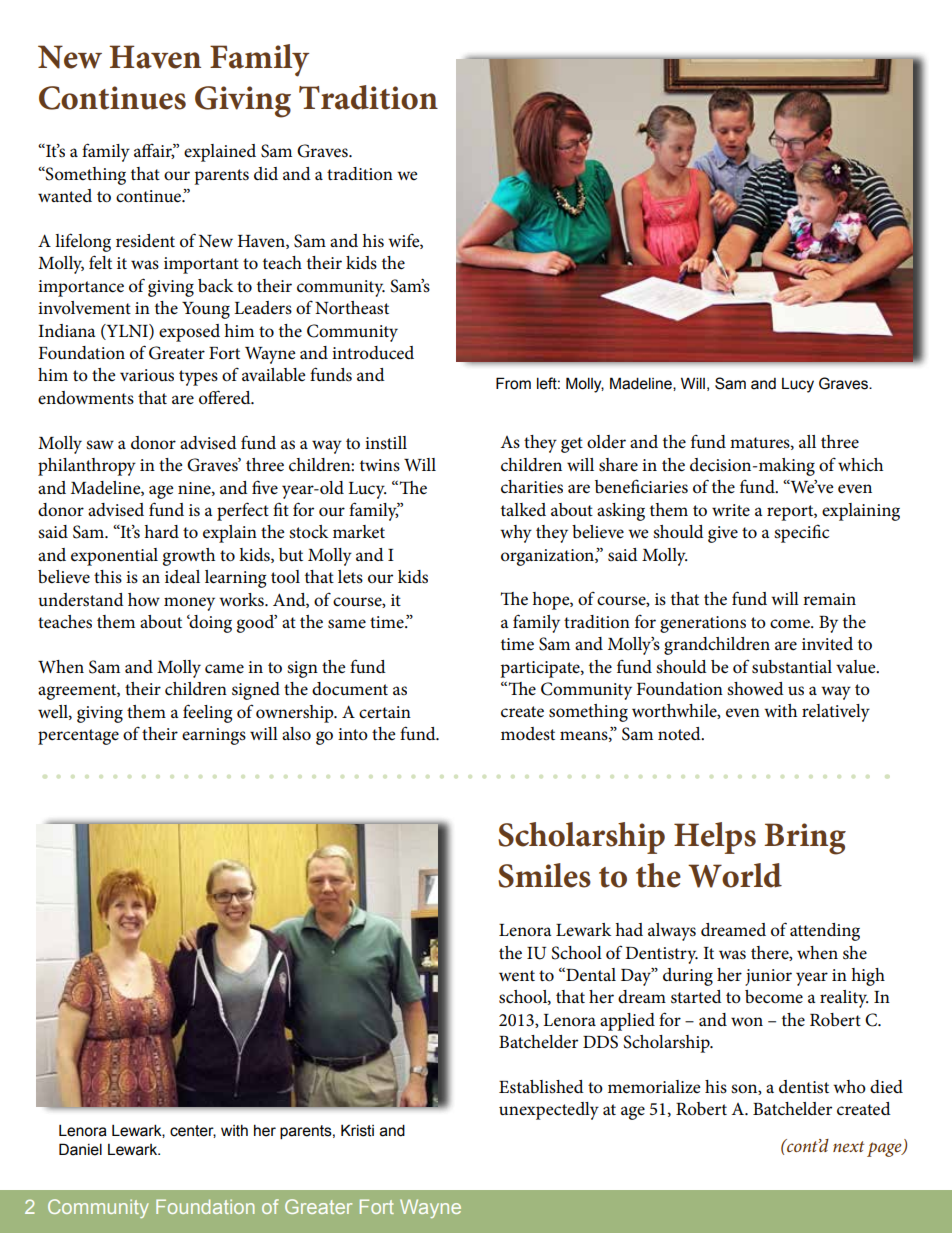 The height and width of the document is (1233, 952). I want to click on Smiles, so click(544, 875).
